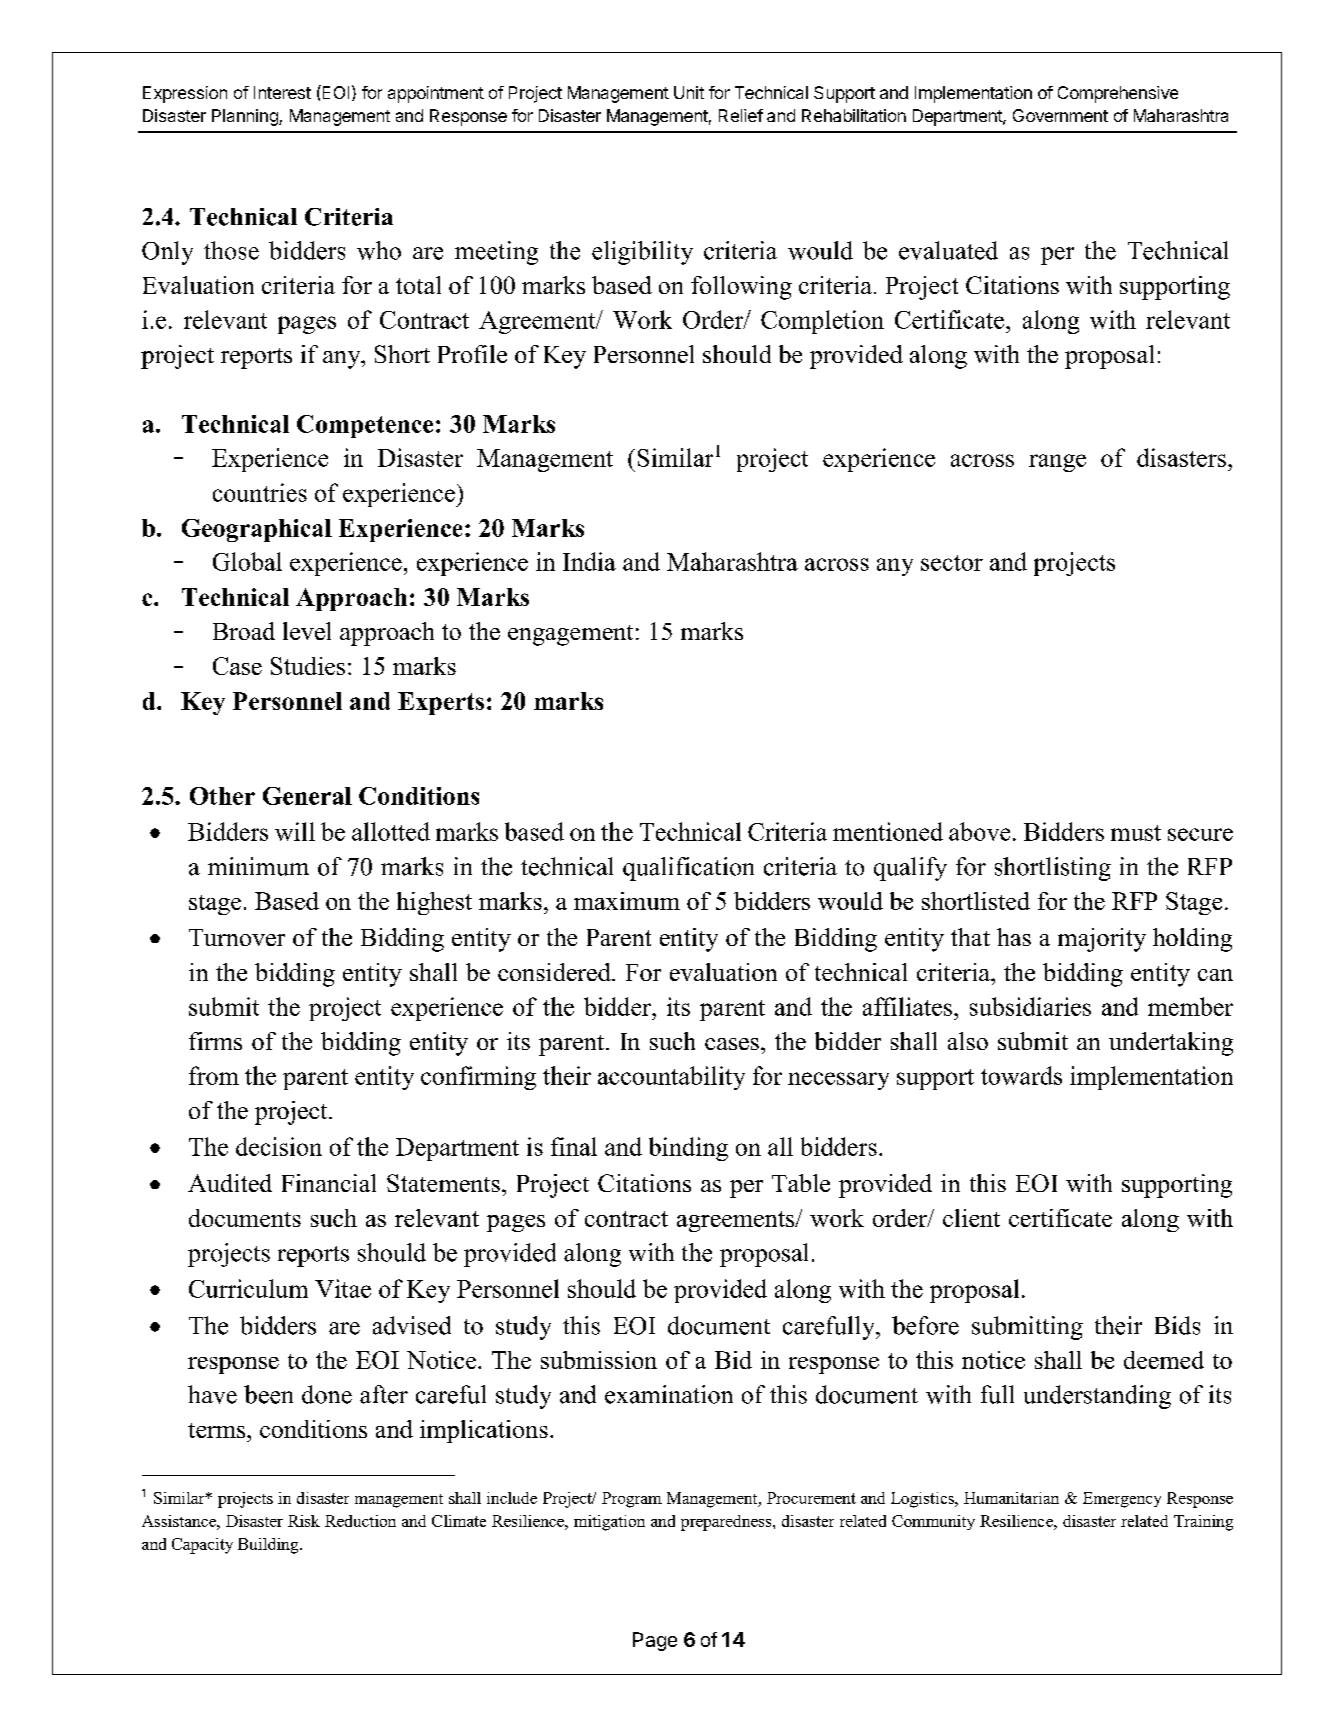 This image has height=1727, width=1334. Describe the element at coordinates (1021, 1075) in the image. I see `towards` at that location.
